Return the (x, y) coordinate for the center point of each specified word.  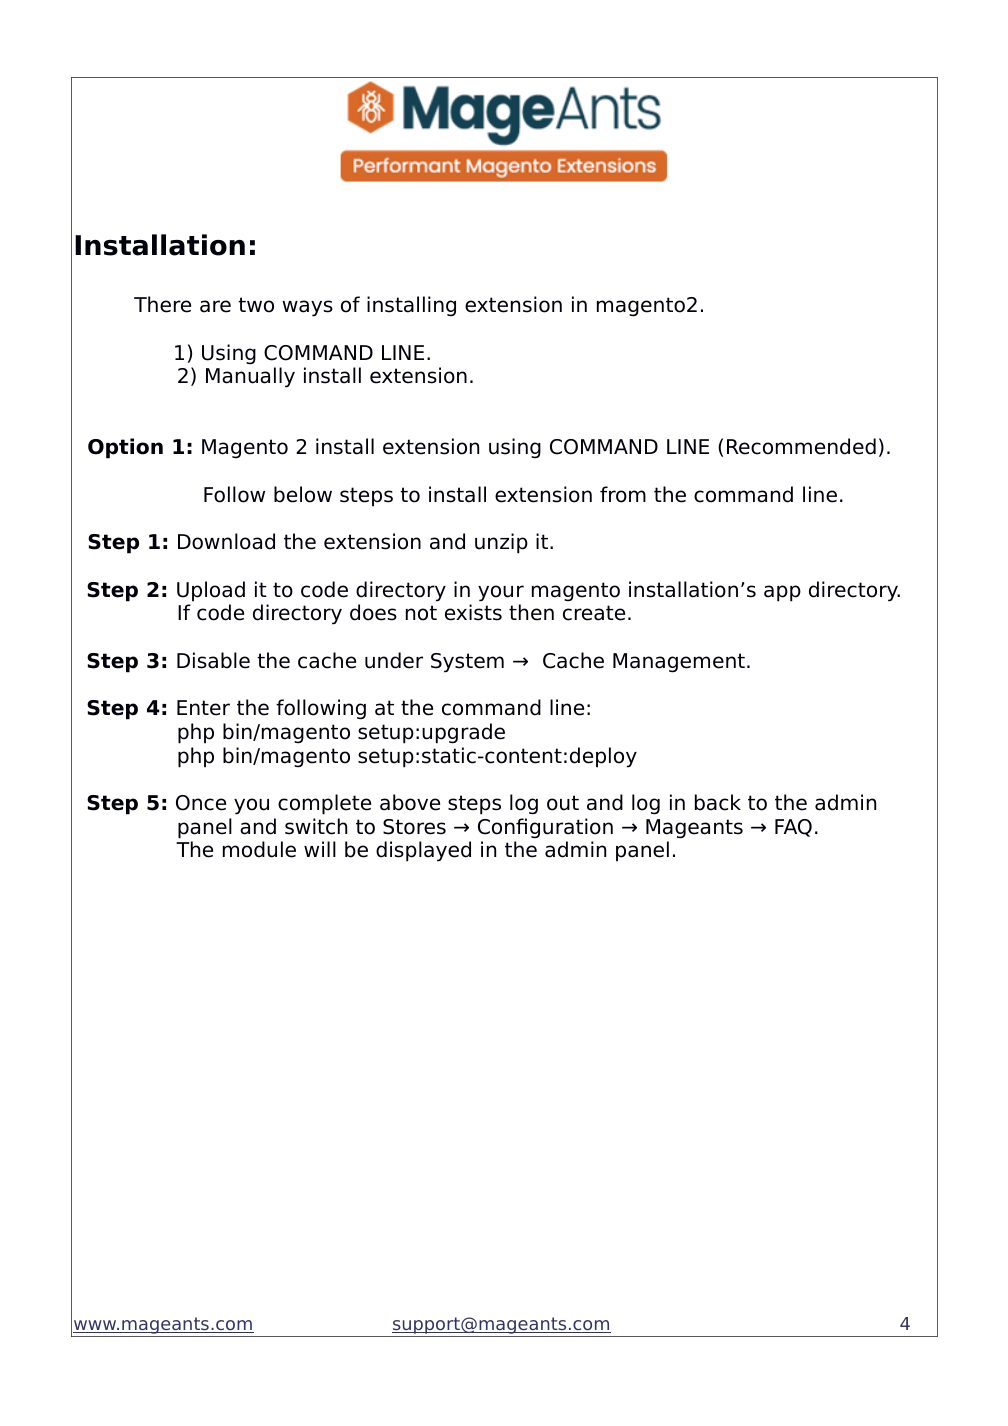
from (623, 494)
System (467, 663)
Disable (213, 660)
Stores (414, 827)
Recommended (801, 446)
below (303, 494)
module (259, 849)
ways (307, 308)
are (215, 306)
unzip (501, 543)
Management (679, 663)
